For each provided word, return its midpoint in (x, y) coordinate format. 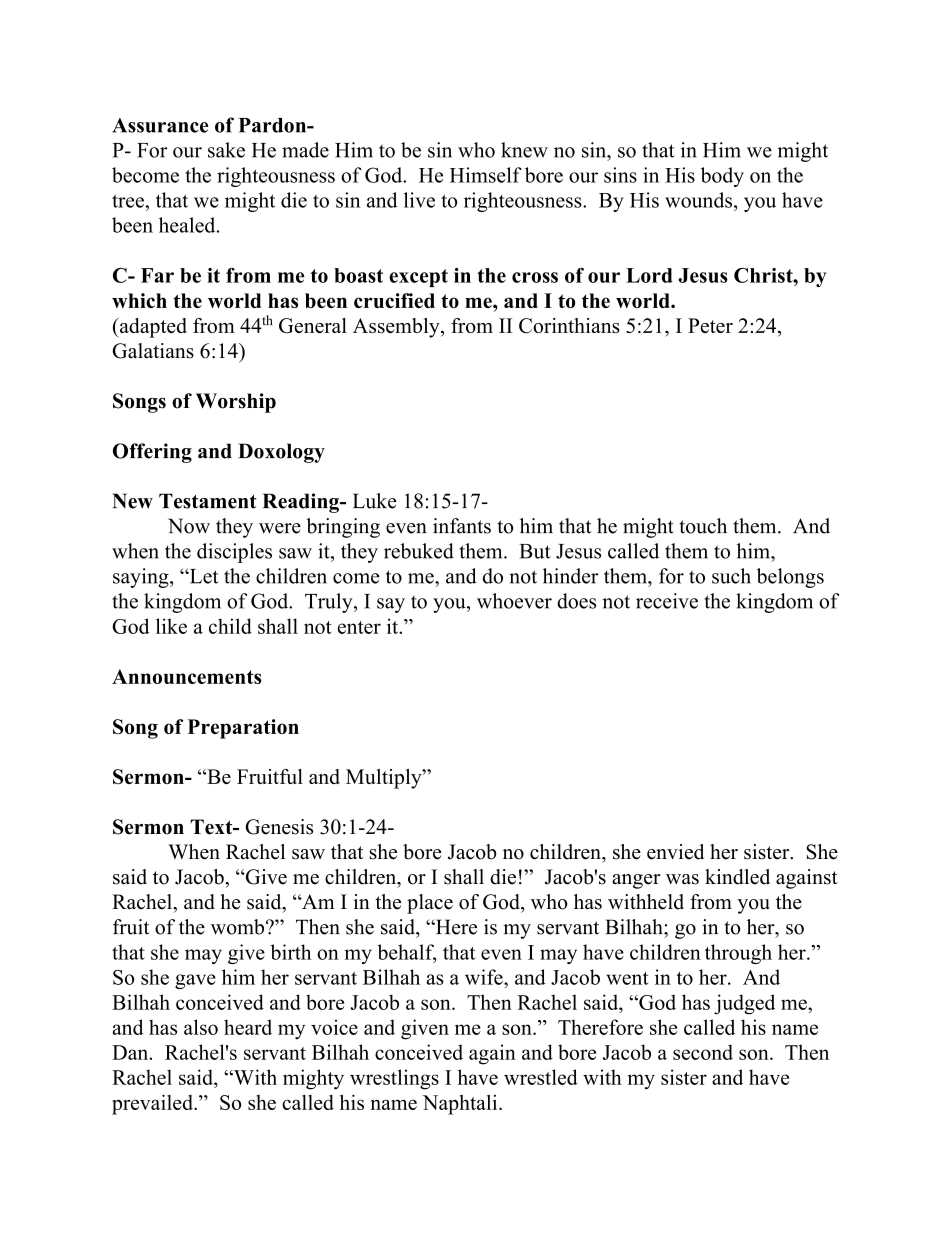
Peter (710, 325)
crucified (394, 300)
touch (703, 526)
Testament (208, 501)
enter (359, 627)
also (201, 1027)
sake (226, 150)
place (430, 904)
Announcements (187, 676)
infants (462, 526)
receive (667, 601)
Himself (486, 175)
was (682, 879)
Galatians (153, 351)
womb (239, 927)
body (722, 177)
